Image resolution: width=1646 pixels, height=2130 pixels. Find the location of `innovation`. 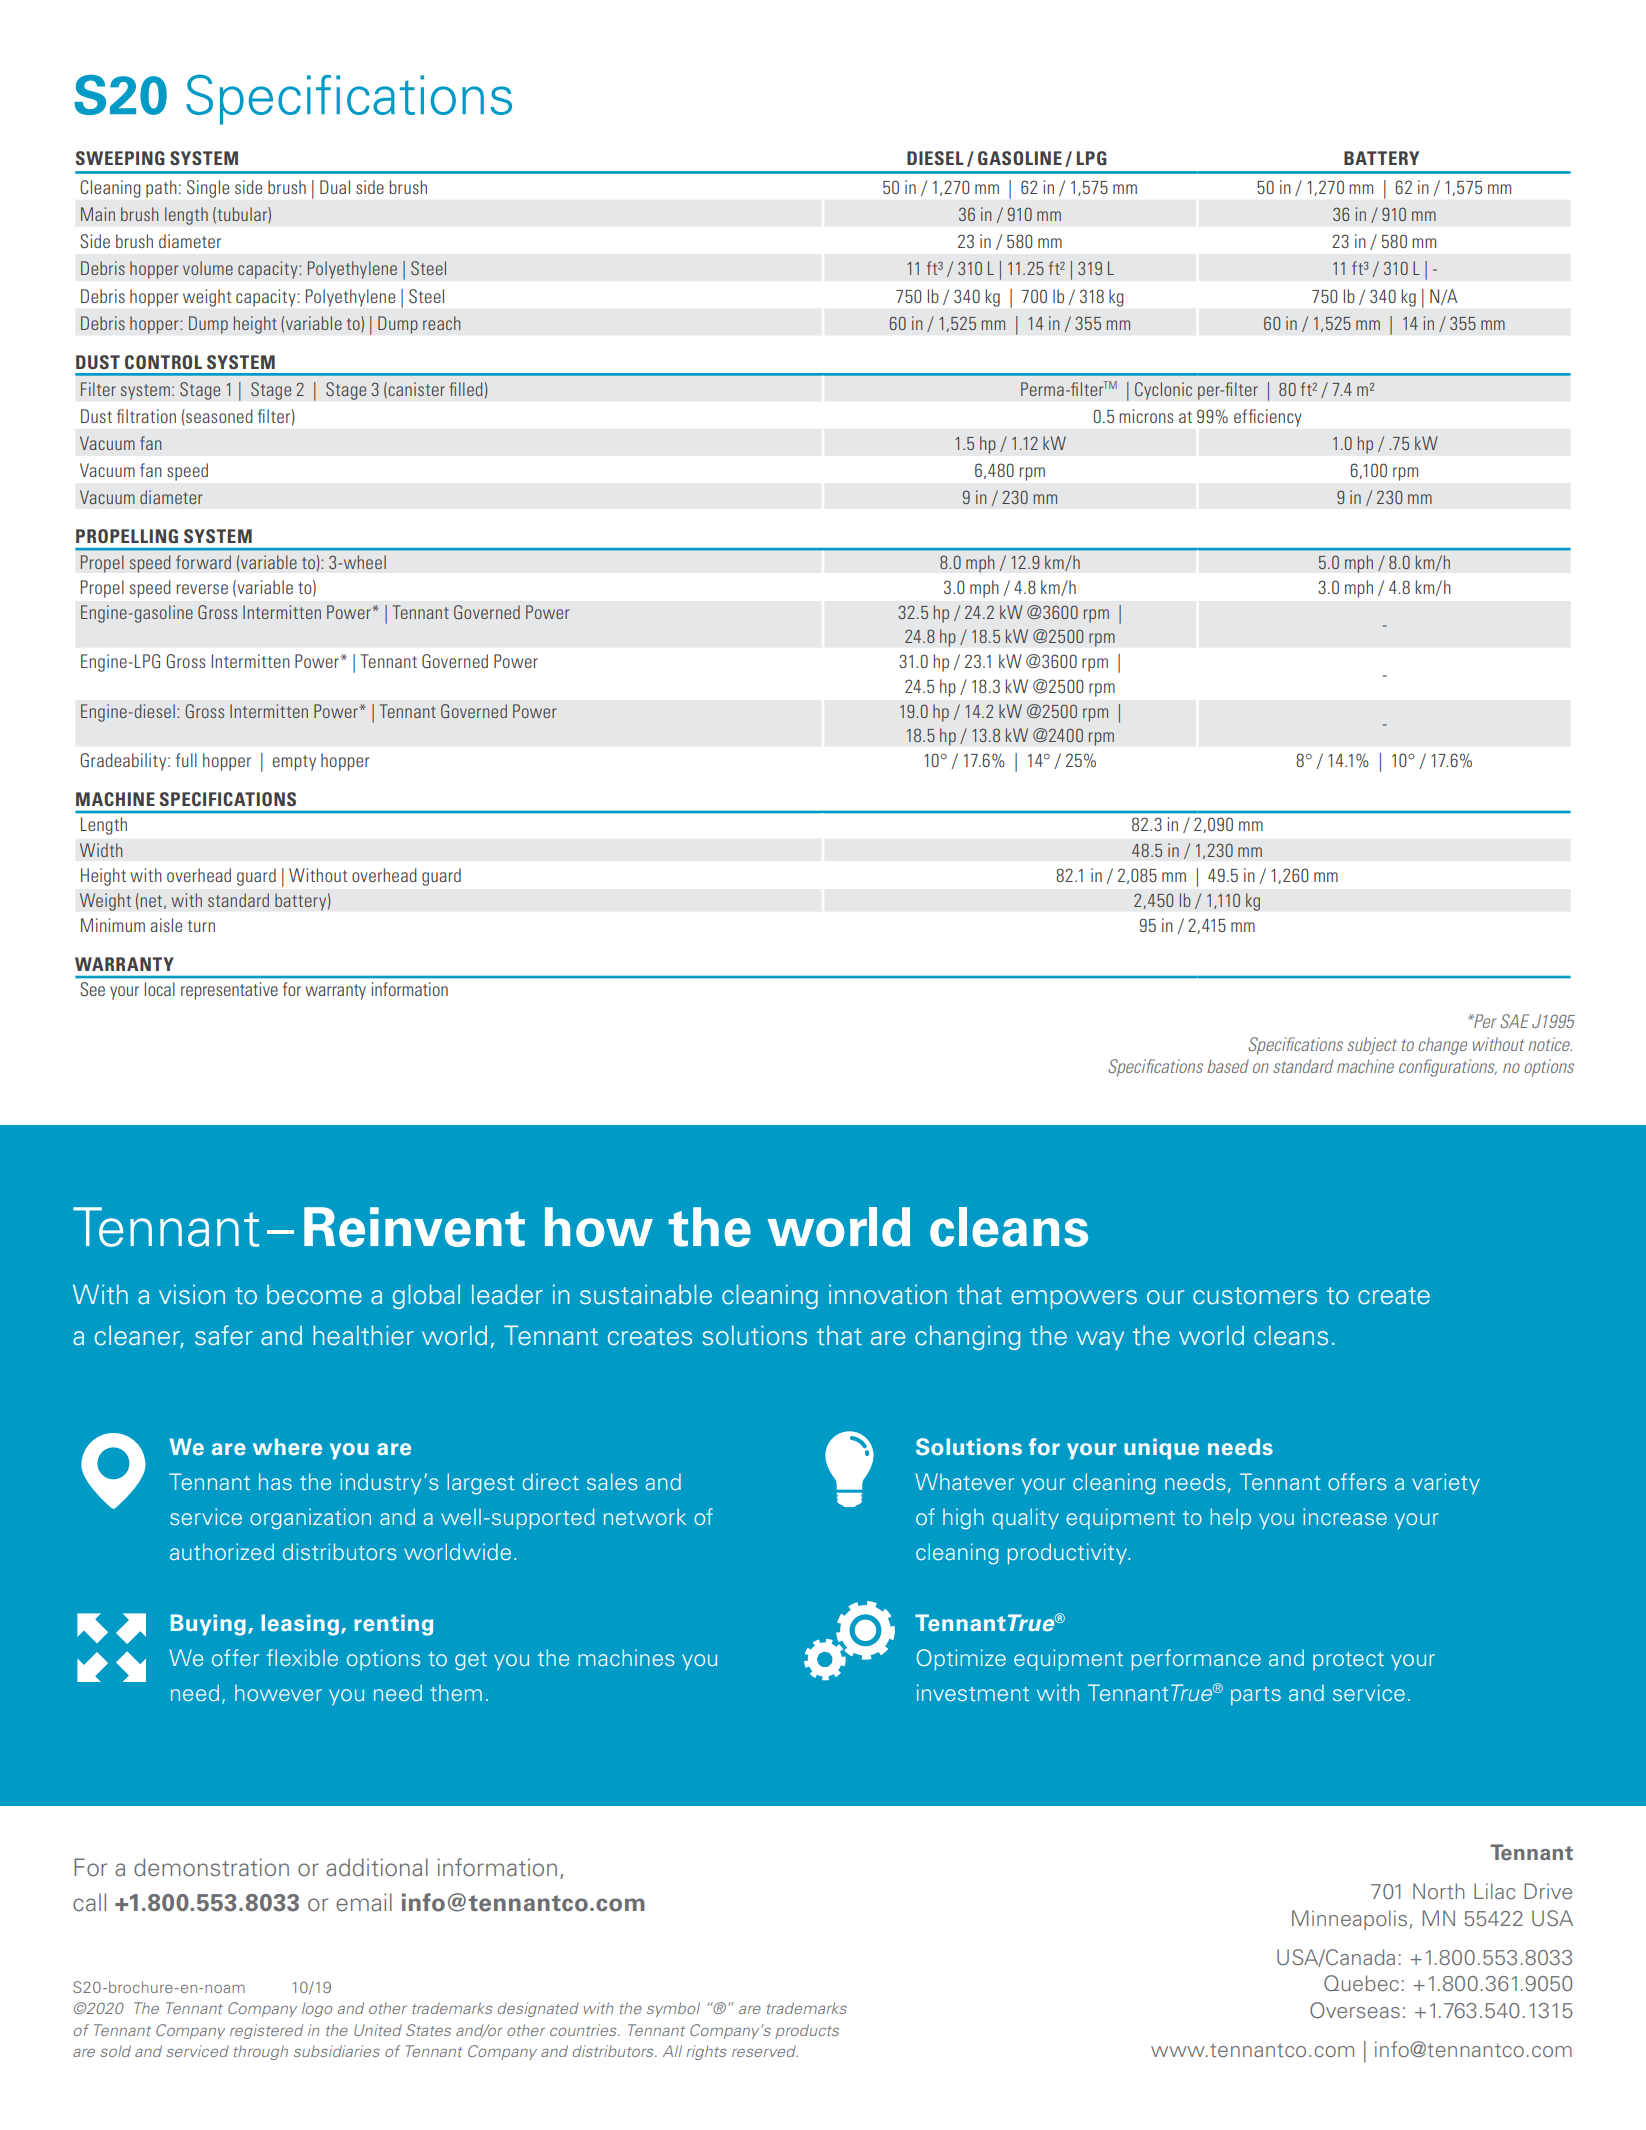

innovation is located at coordinates (888, 1294).
